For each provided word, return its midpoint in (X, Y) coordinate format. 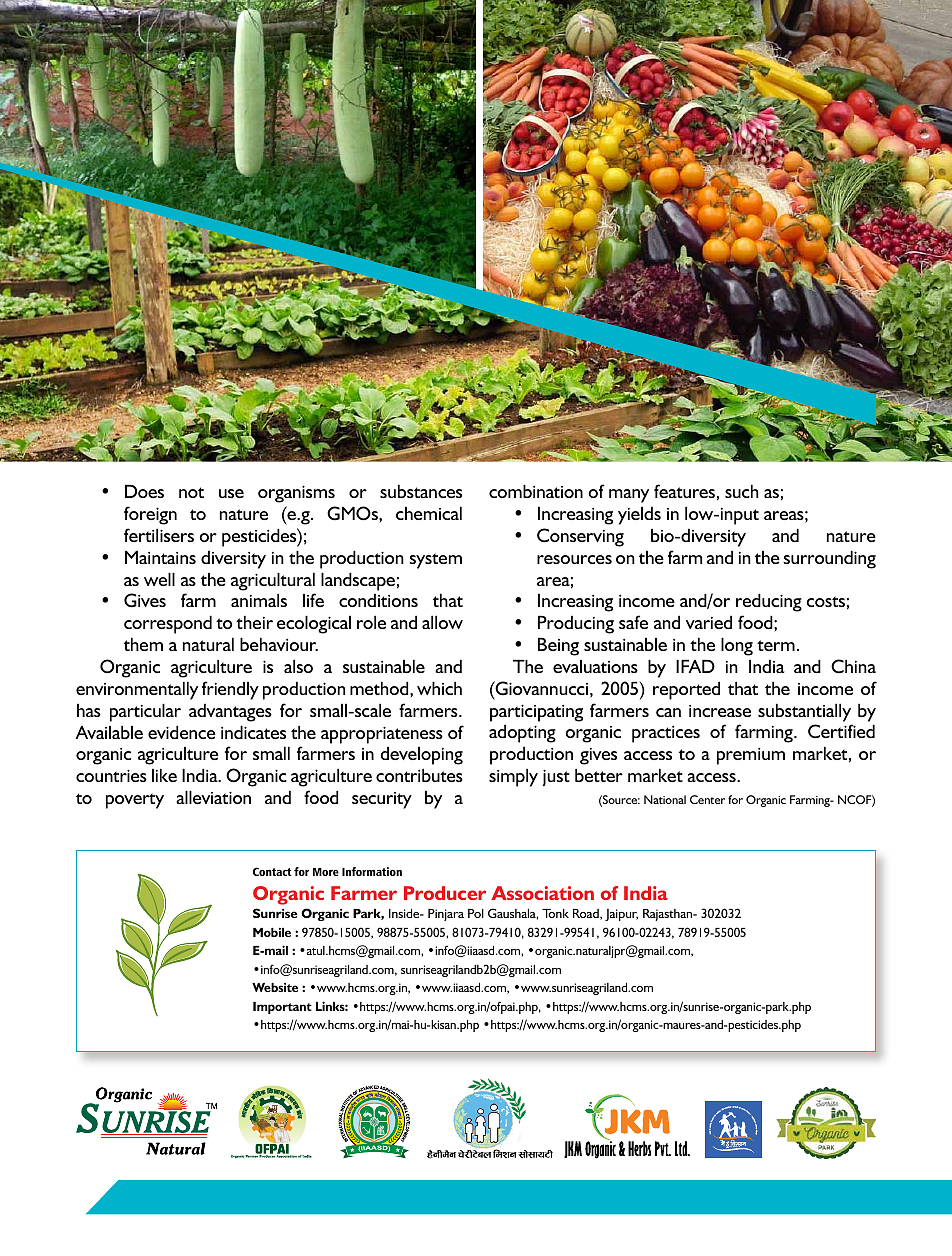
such (742, 491)
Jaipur (621, 915)
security (382, 800)
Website (275, 987)
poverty (135, 801)
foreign (150, 515)
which (439, 688)
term (776, 645)
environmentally (137, 690)
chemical (429, 513)
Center (707, 799)
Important (282, 1008)
